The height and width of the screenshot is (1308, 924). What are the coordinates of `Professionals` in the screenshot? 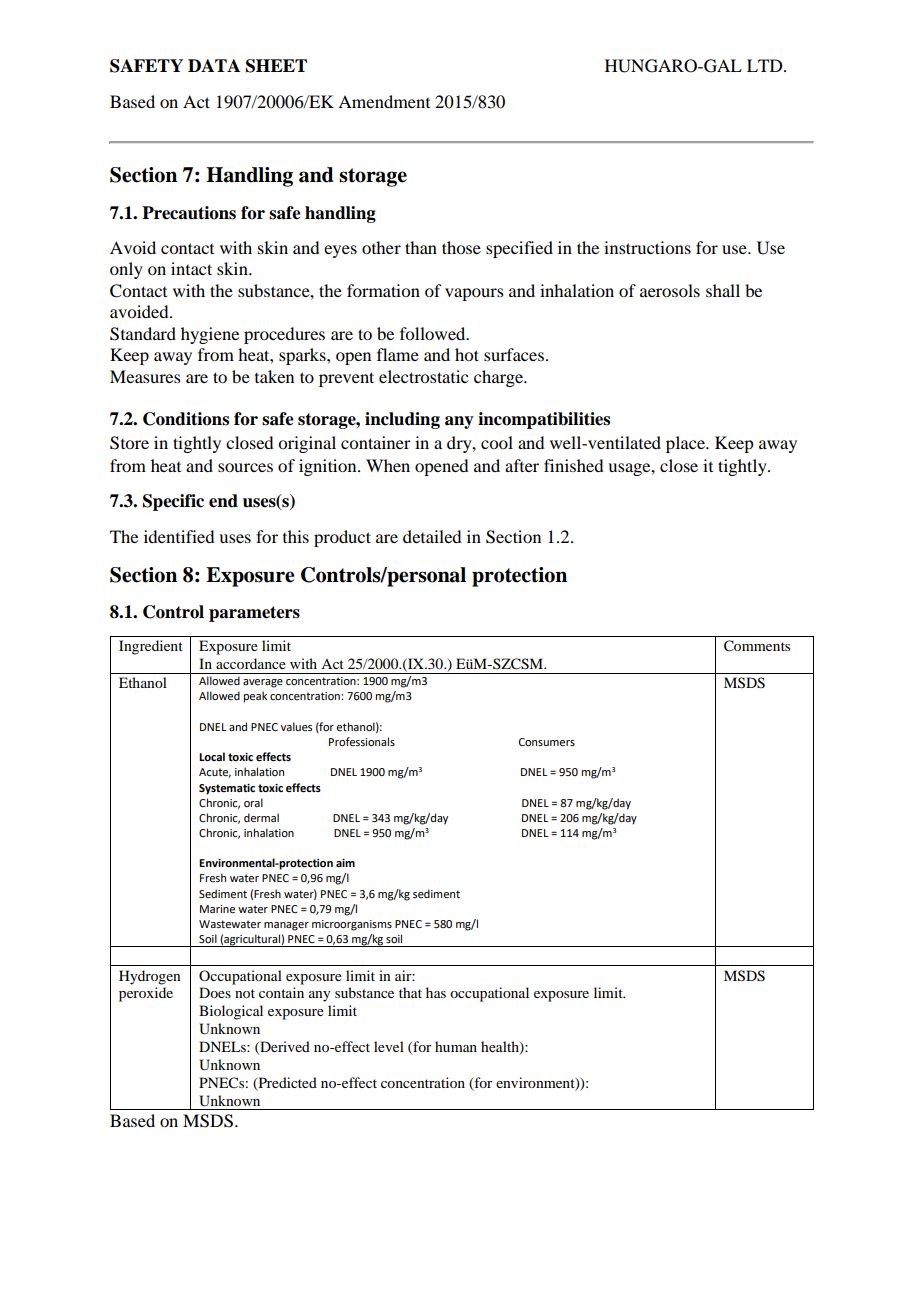 It's located at (362, 741).
